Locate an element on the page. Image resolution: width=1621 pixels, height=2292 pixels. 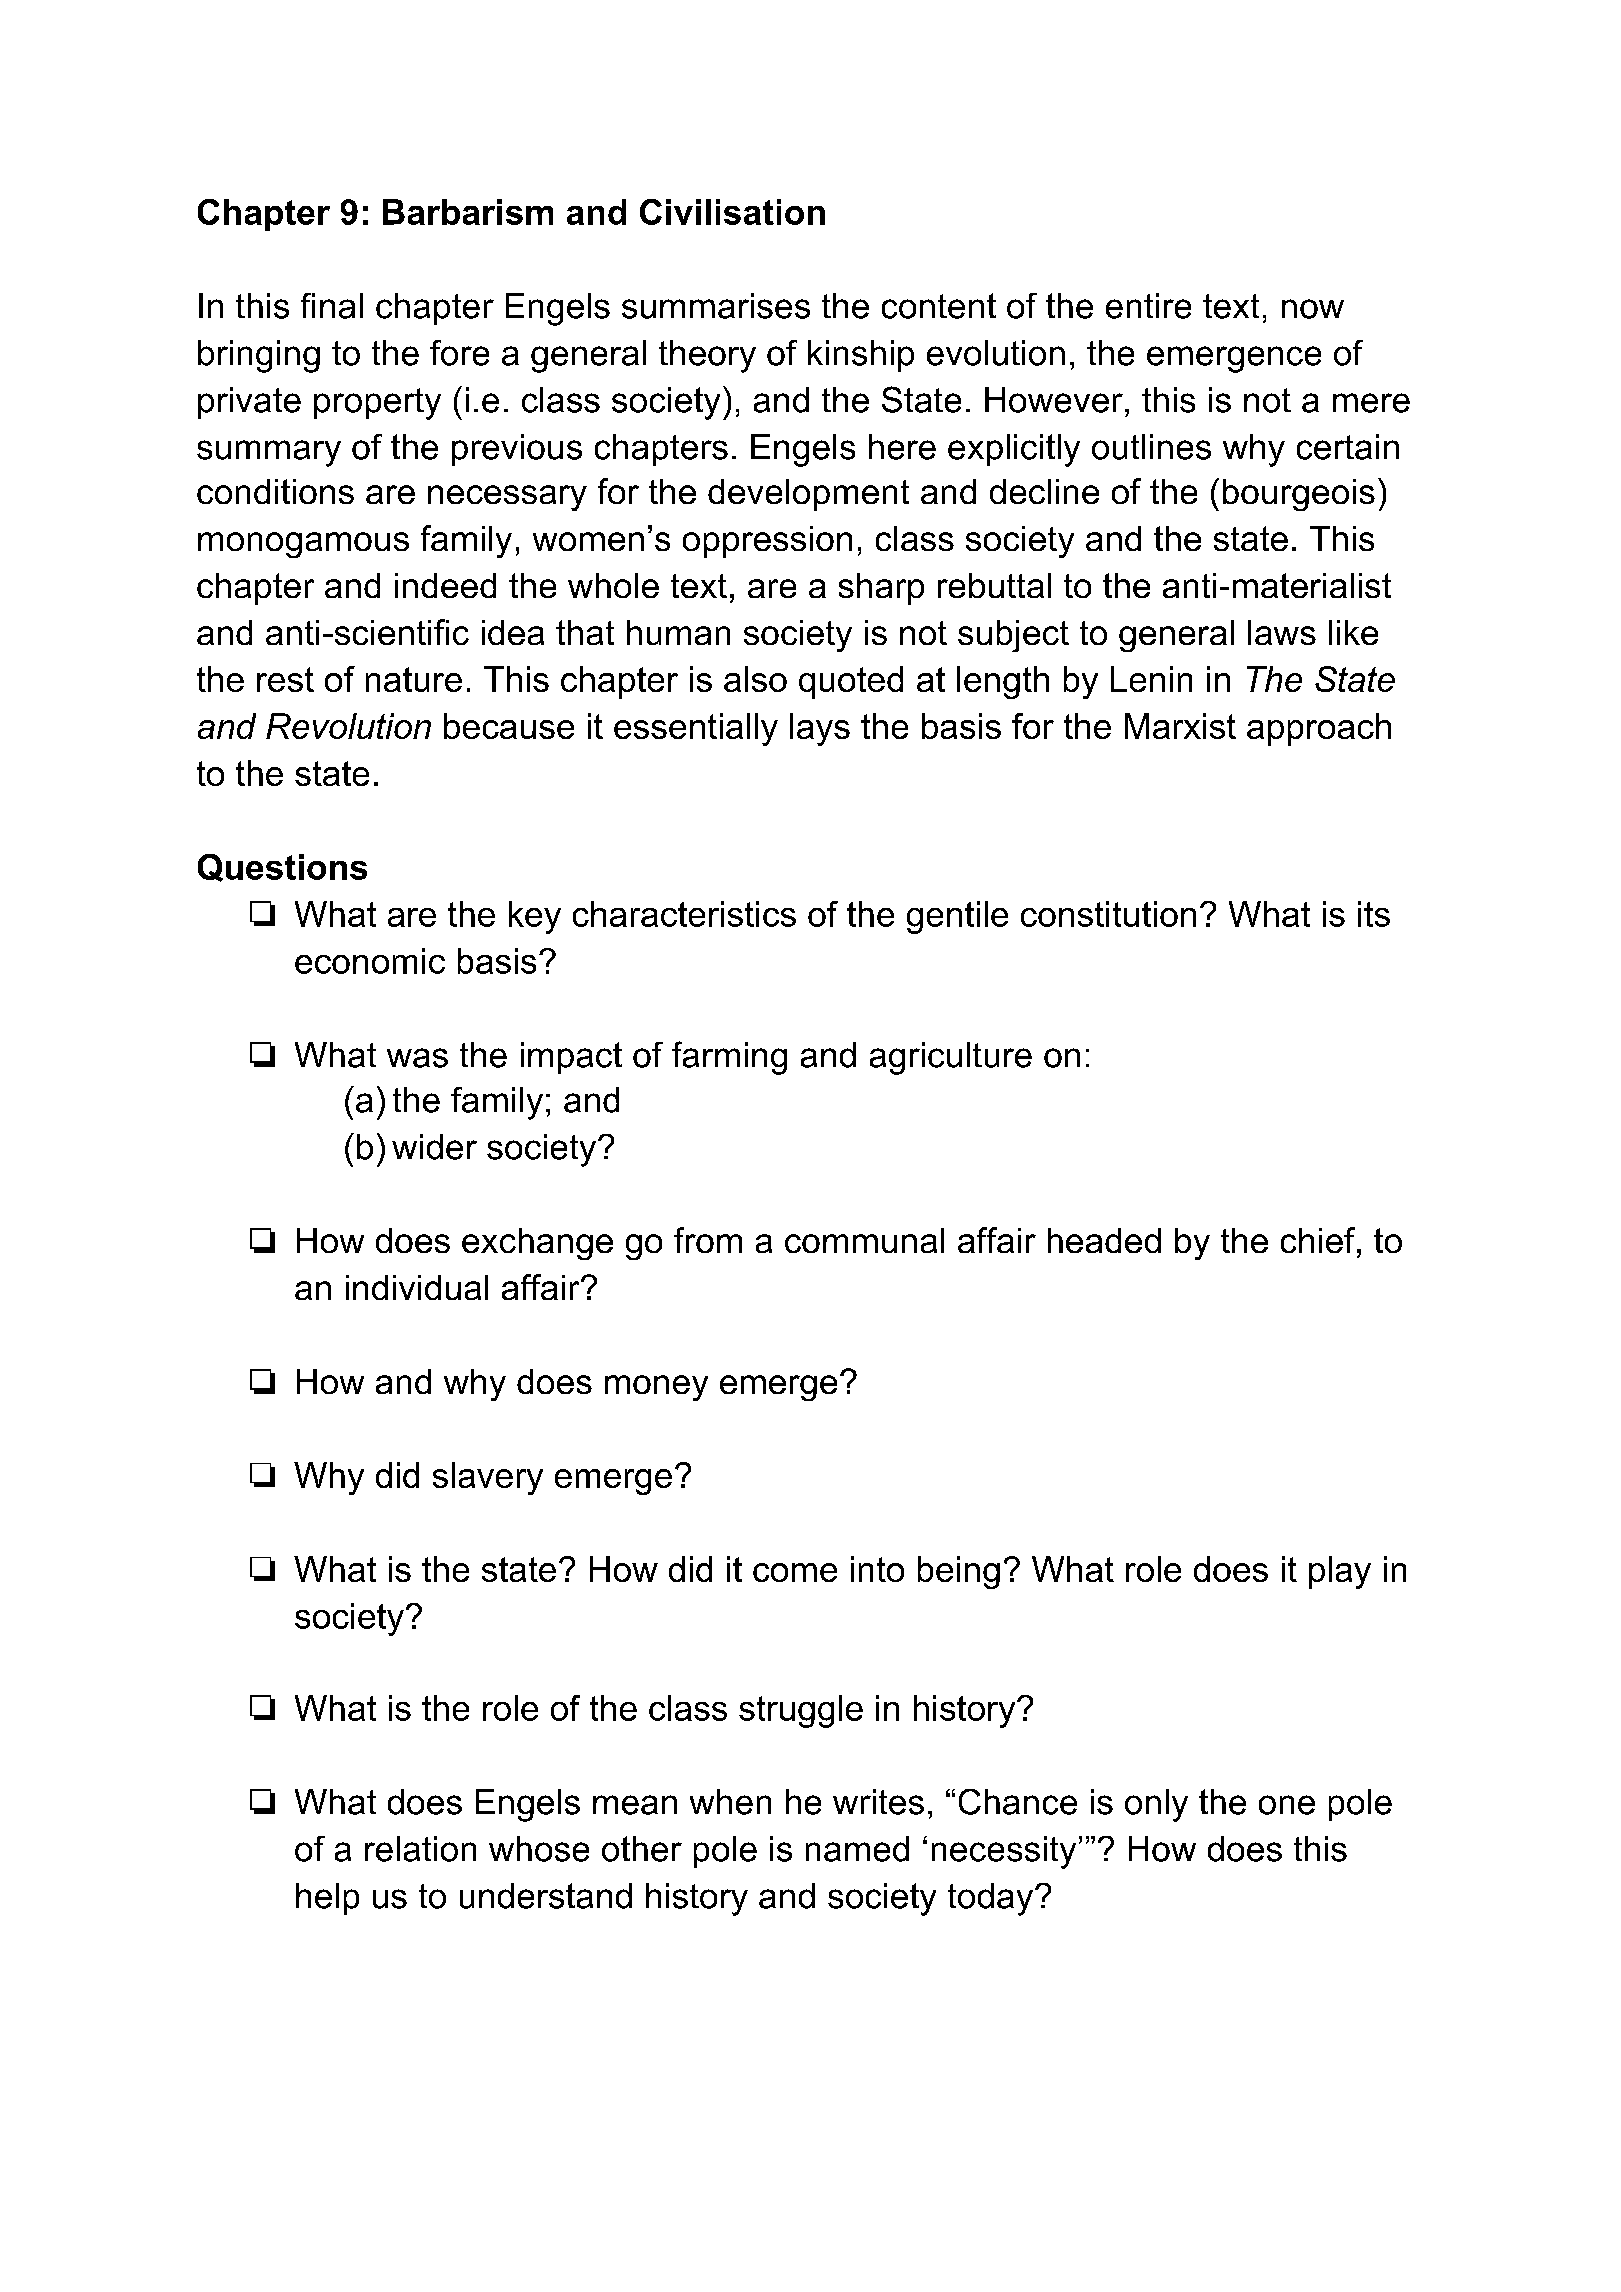
individual is located at coordinates (417, 1287).
